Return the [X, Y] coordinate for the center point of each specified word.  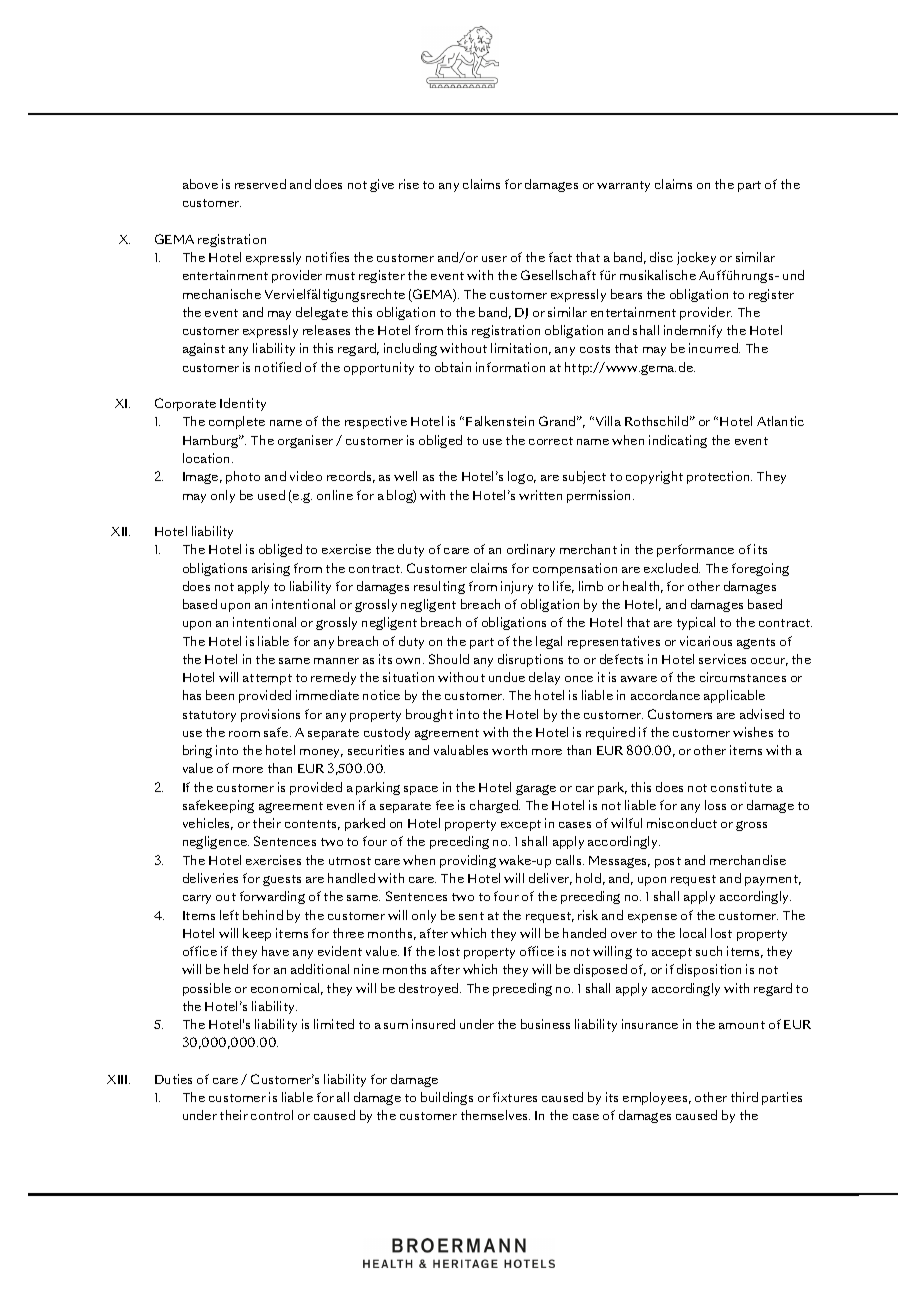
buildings [447, 1098]
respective [376, 422]
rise [409, 184]
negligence [216, 842]
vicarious [706, 641]
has [192, 695]
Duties [173, 1079]
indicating [678, 441]
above [200, 184]
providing [468, 861]
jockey [696, 258]
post [668, 862]
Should [449, 659]
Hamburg [212, 441]
